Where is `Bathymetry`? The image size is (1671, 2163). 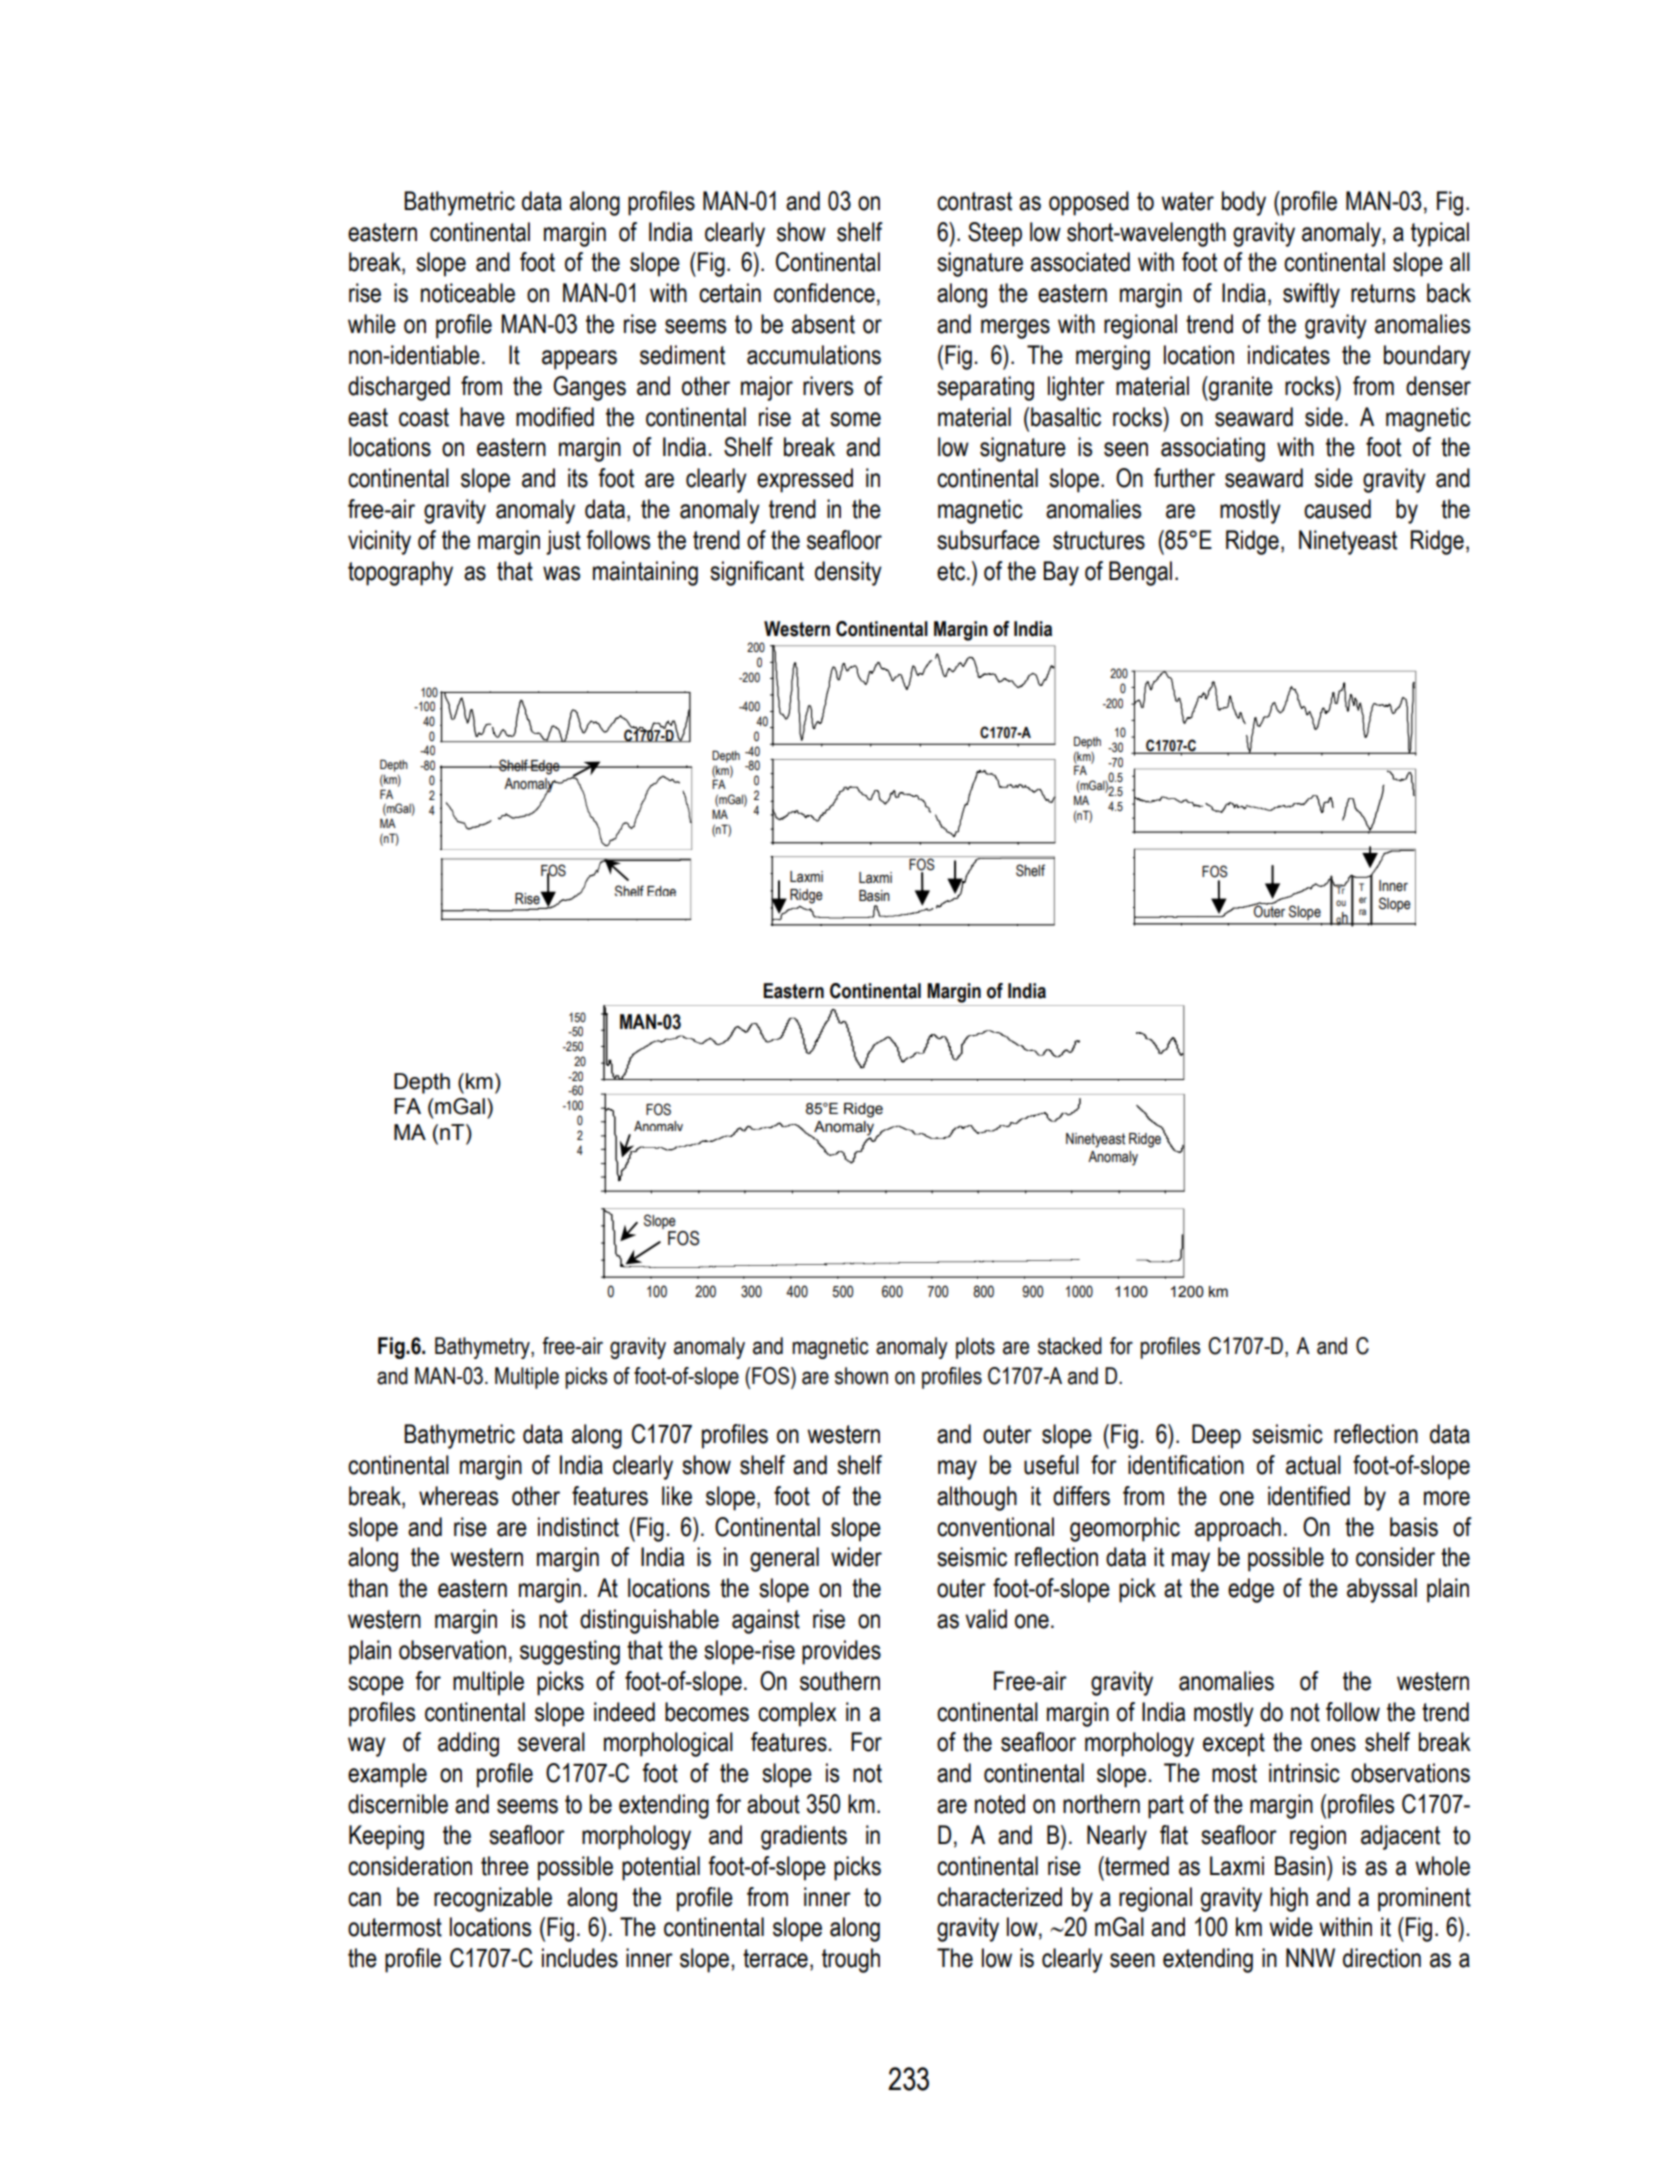 Bathymetry is located at coordinates (483, 1348).
